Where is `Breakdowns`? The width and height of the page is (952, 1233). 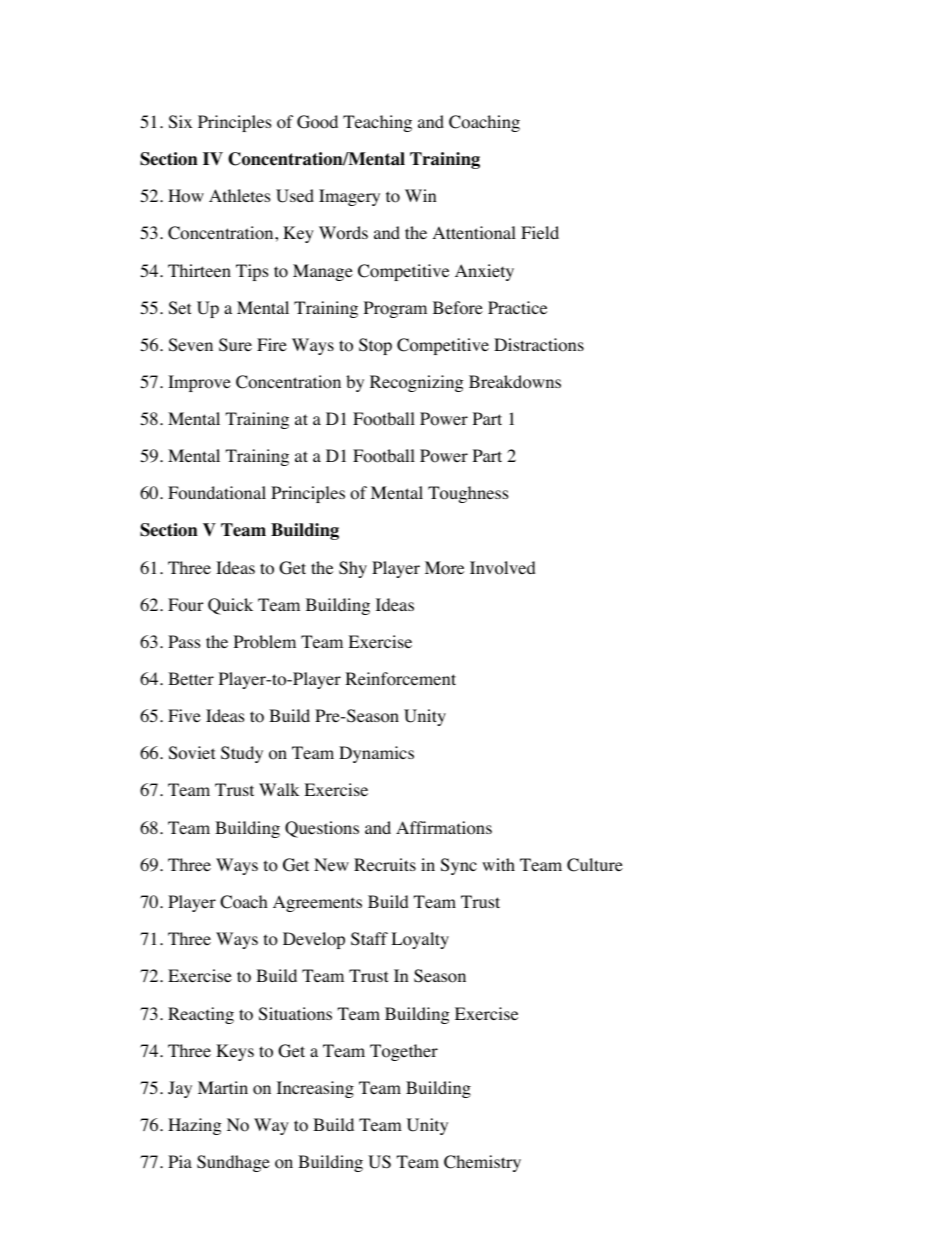
Breakdowns is located at coordinates (515, 382).
